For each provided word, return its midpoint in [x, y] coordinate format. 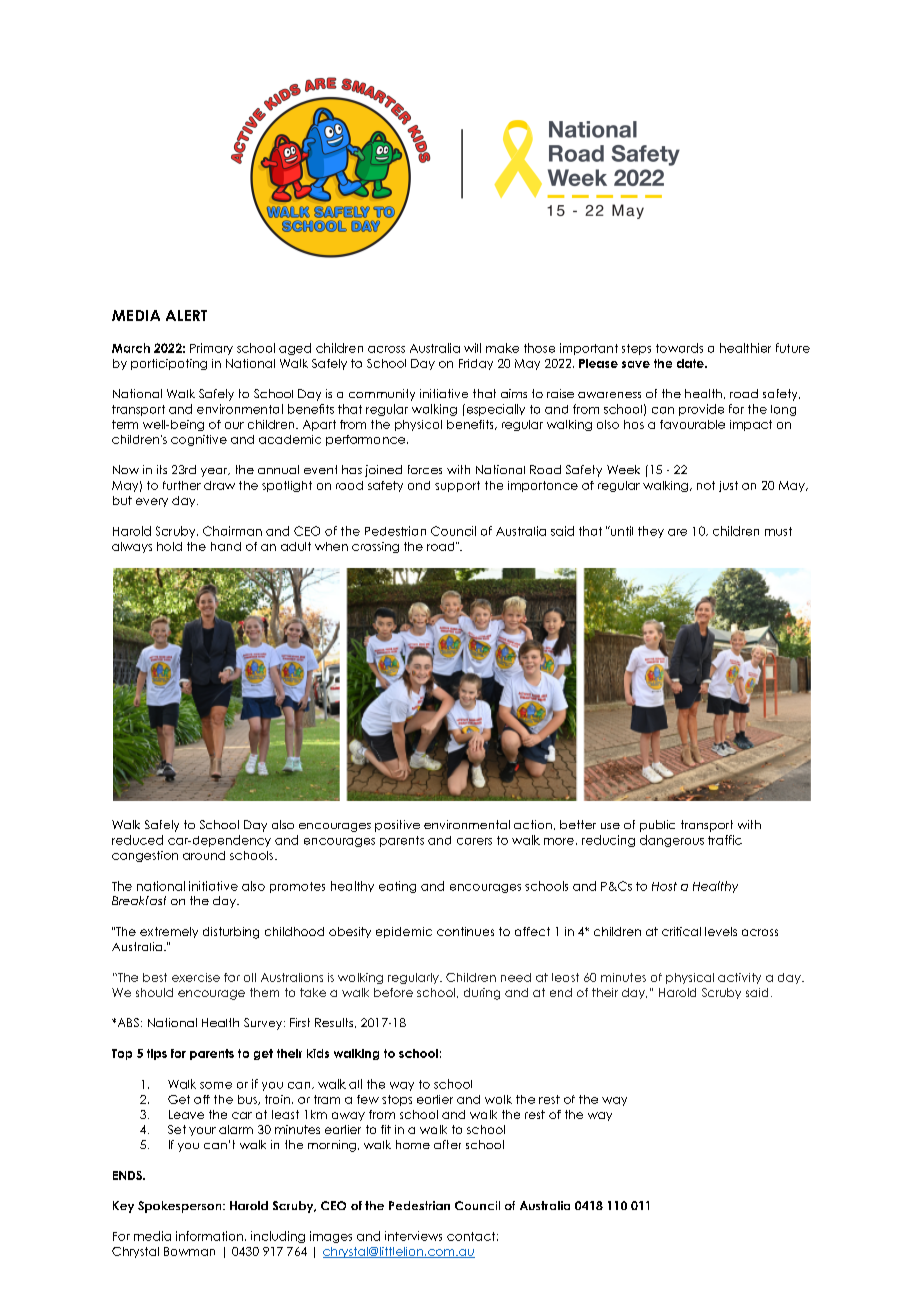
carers [474, 841]
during [482, 994]
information [209, 1236]
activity [739, 978]
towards [679, 348]
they [651, 532]
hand [226, 546]
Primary [211, 349]
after [447, 1144]
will [472, 348]
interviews [413, 1236]
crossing [375, 547]
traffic [725, 840]
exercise [196, 977]
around [204, 855]
